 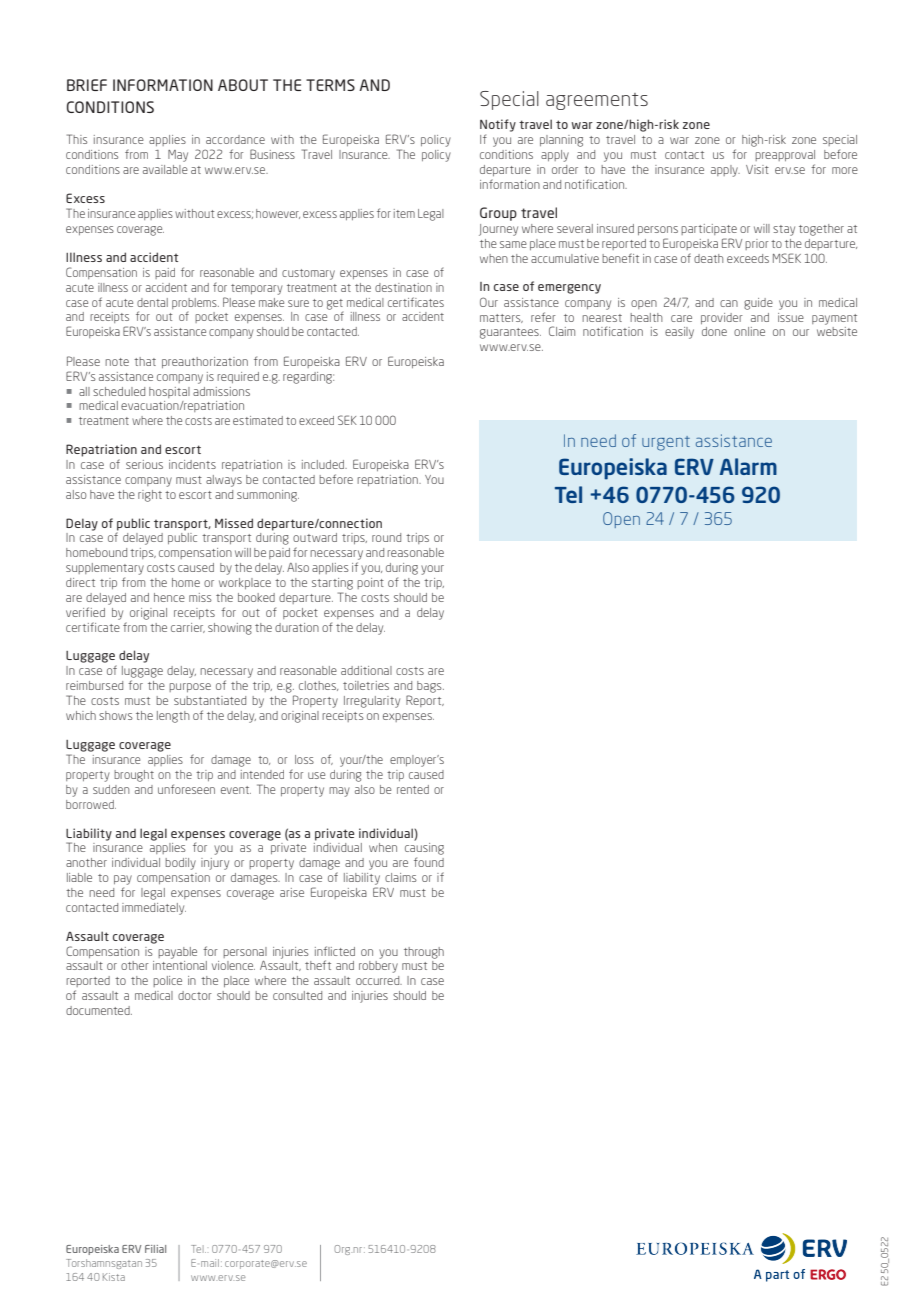 I want to click on hence, so click(x=169, y=597).
